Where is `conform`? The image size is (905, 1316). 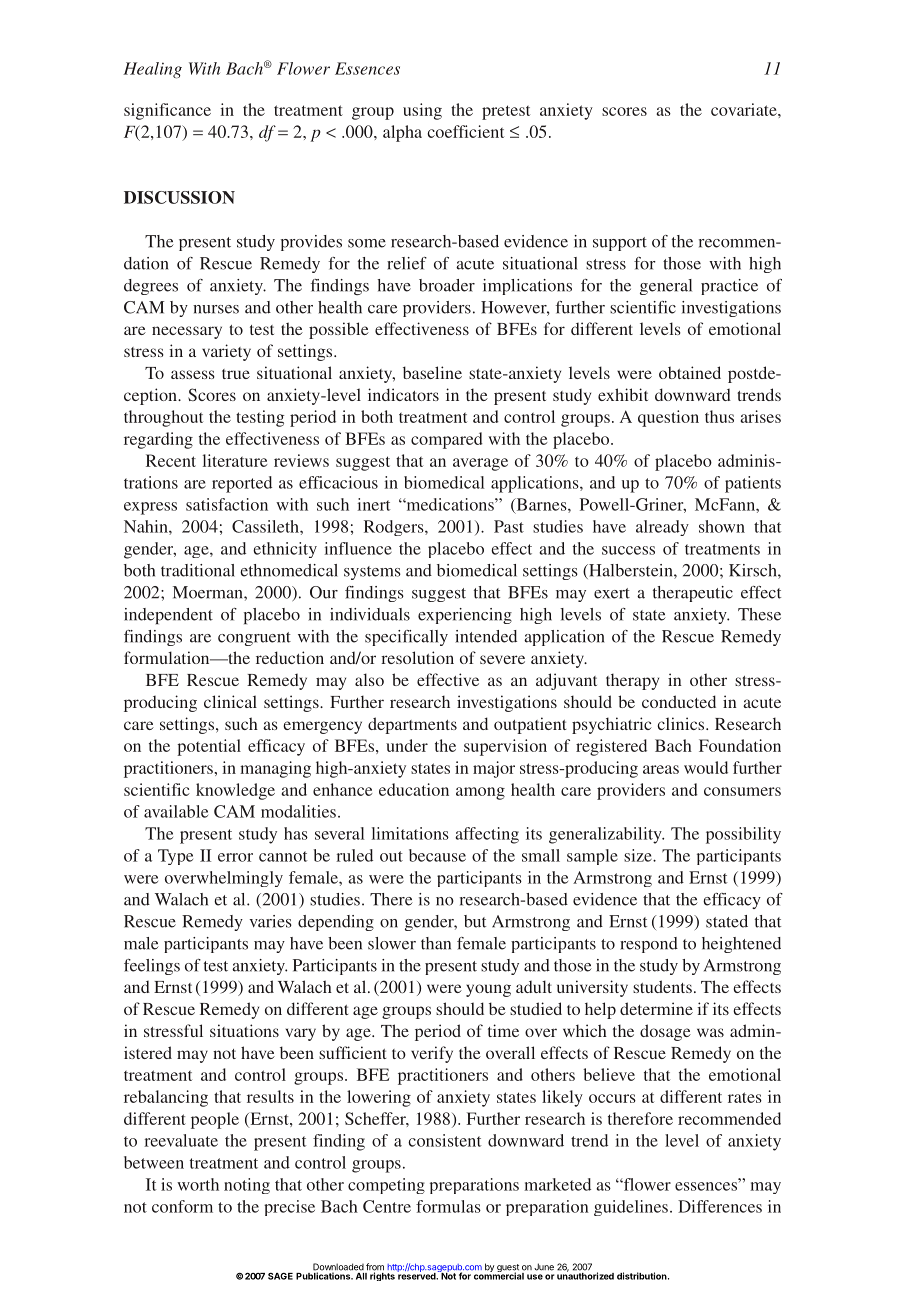 conform is located at coordinates (182, 1206).
